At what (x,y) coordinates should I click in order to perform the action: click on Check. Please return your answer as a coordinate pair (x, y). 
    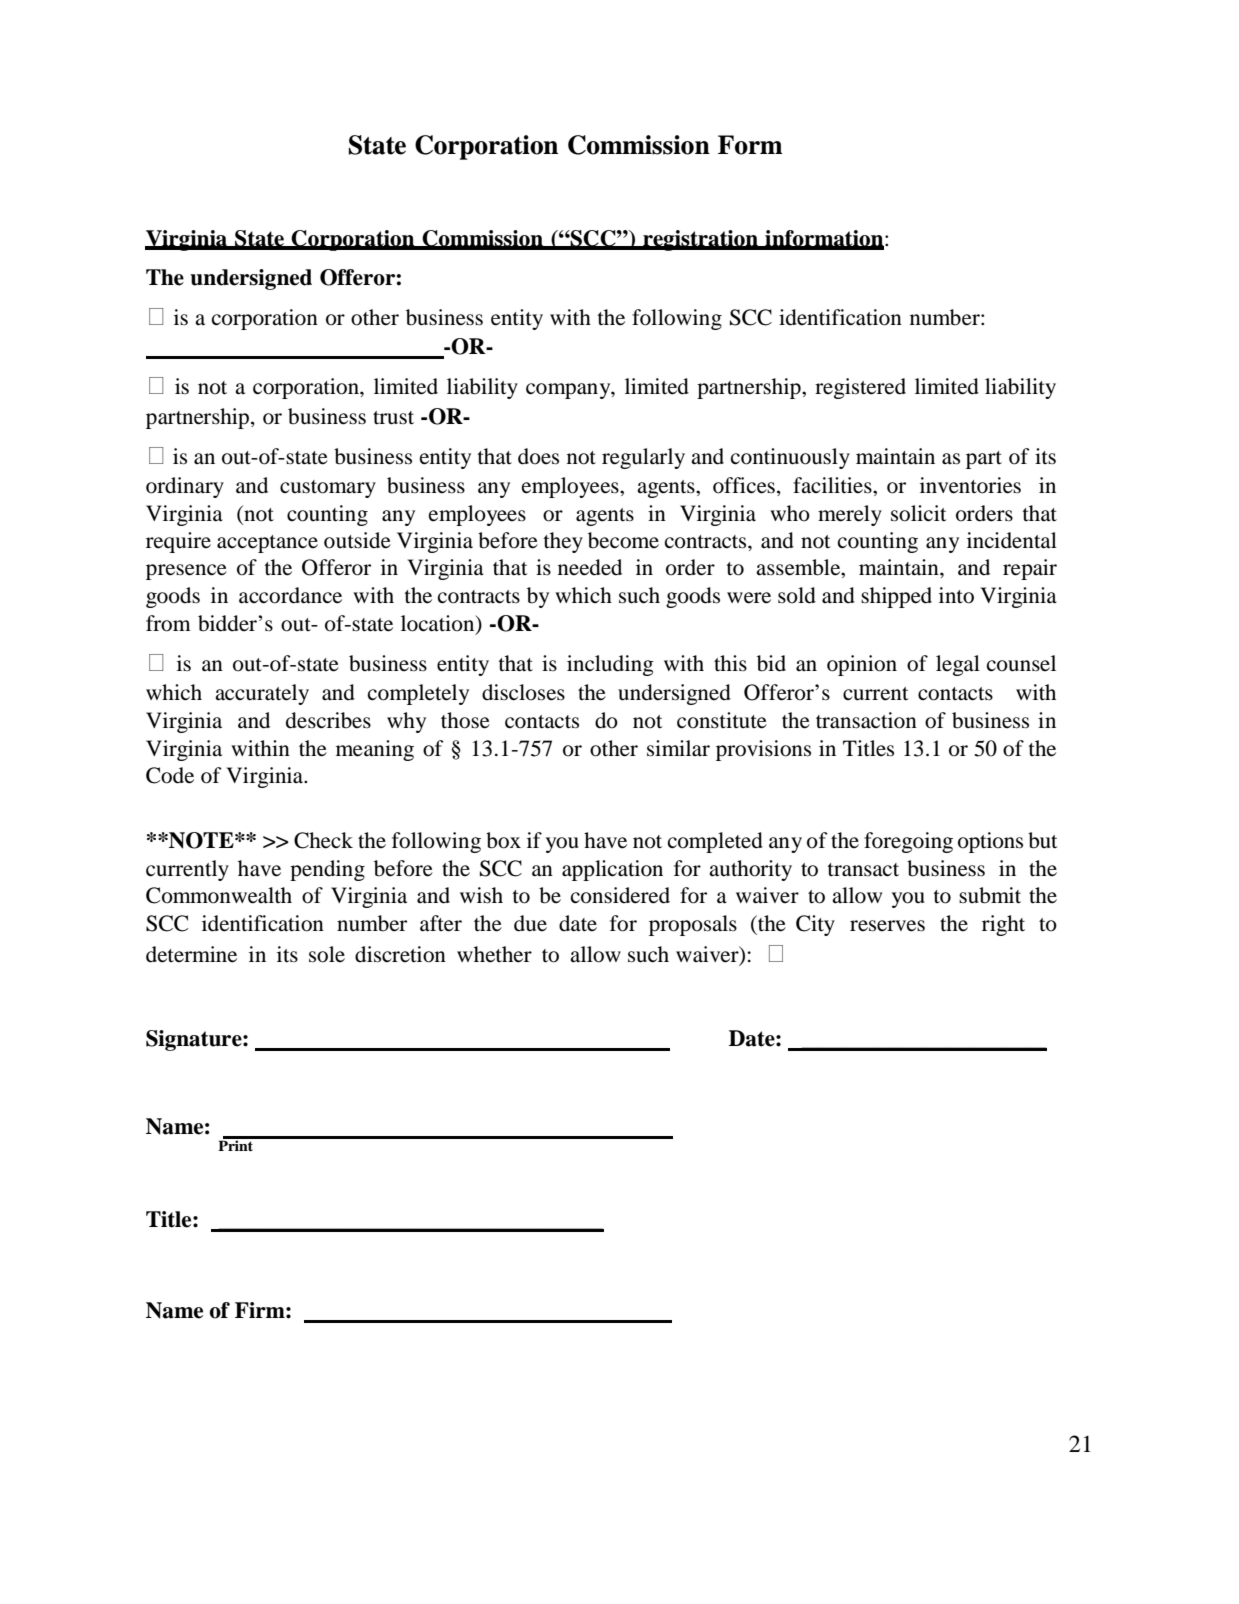
    Looking at the image, I should click on (323, 840).
